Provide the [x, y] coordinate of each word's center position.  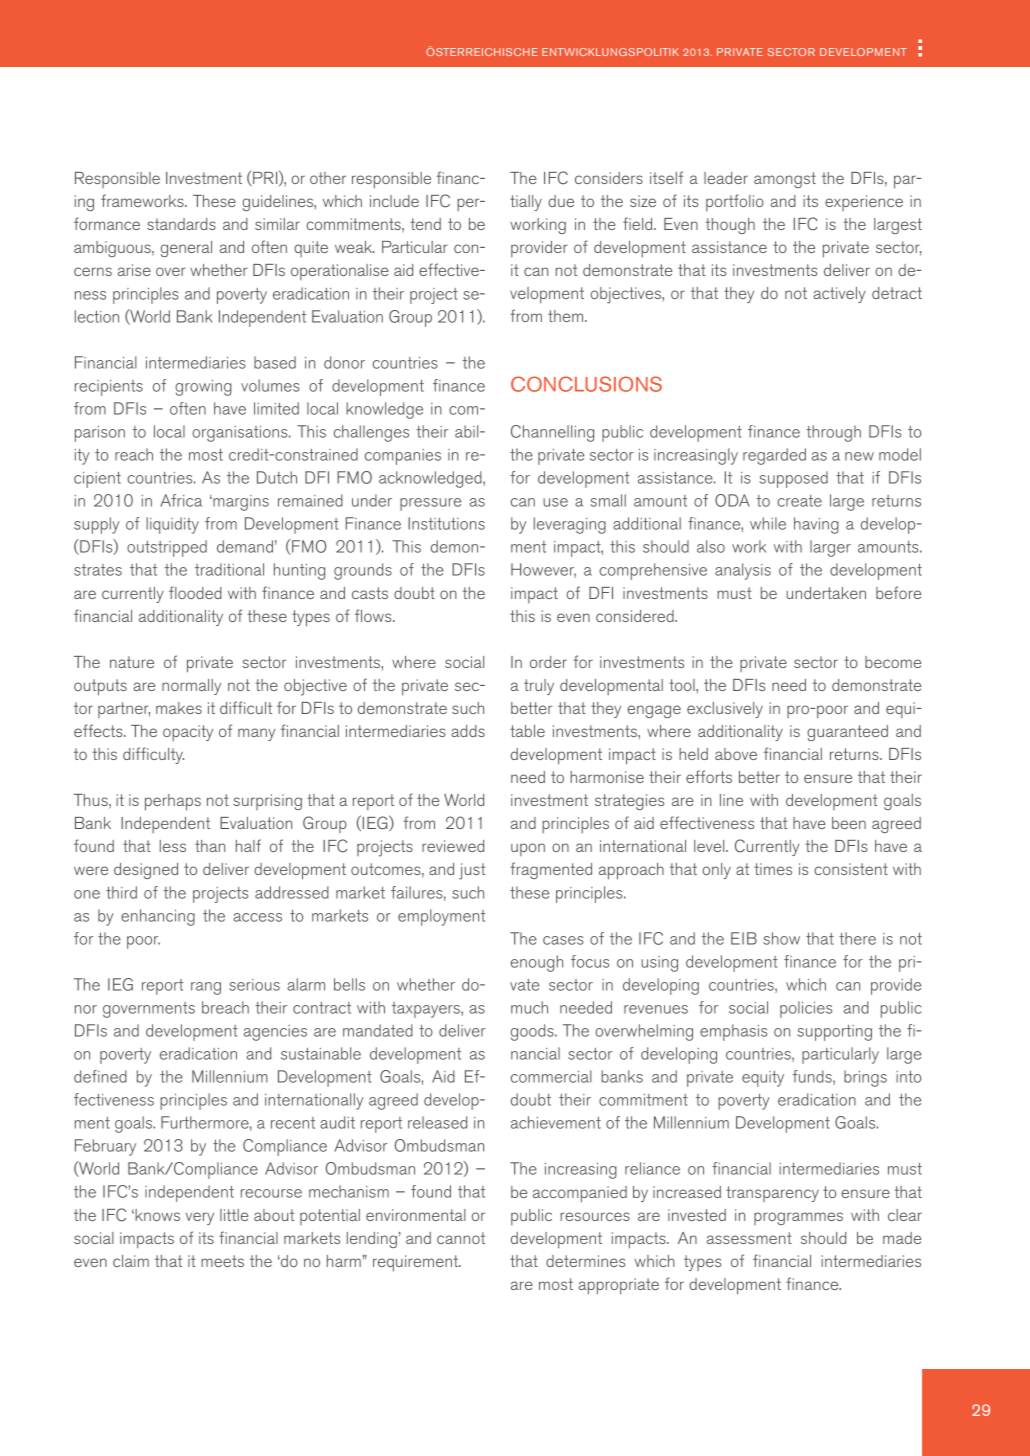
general [186, 249]
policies [806, 1009]
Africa [181, 500]
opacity [188, 733]
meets [222, 1261]
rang [206, 988]
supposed [793, 479]
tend [425, 224]
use [555, 502]
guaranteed [847, 733]
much [529, 1007]
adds [468, 731]
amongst [785, 180]
